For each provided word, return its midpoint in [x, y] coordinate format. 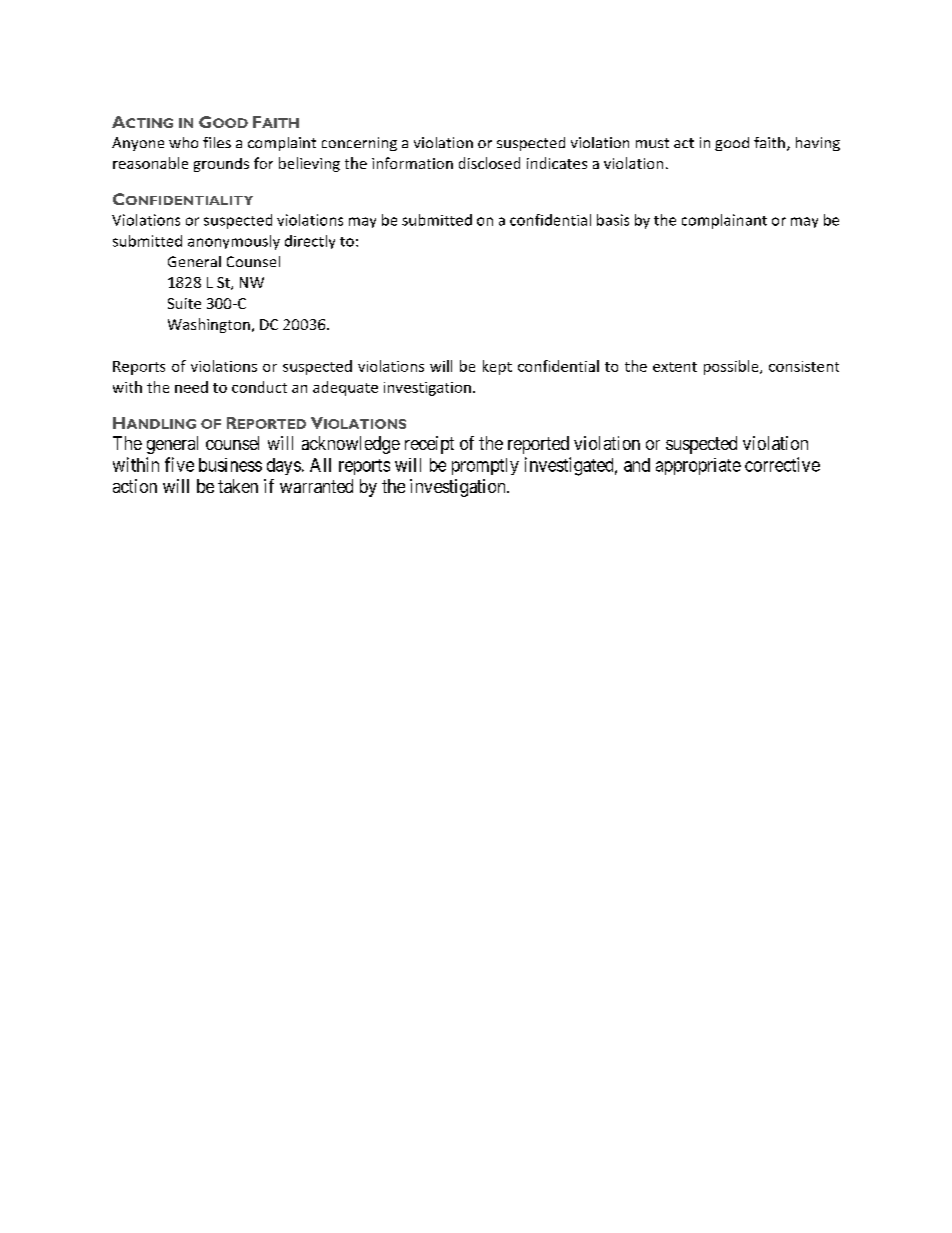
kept [497, 367]
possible [732, 367]
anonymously [234, 242]
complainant [724, 221]
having [818, 144]
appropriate [698, 466]
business [230, 465]
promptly [485, 466]
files [217, 142]
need [191, 387]
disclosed [489, 163]
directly [310, 242]
